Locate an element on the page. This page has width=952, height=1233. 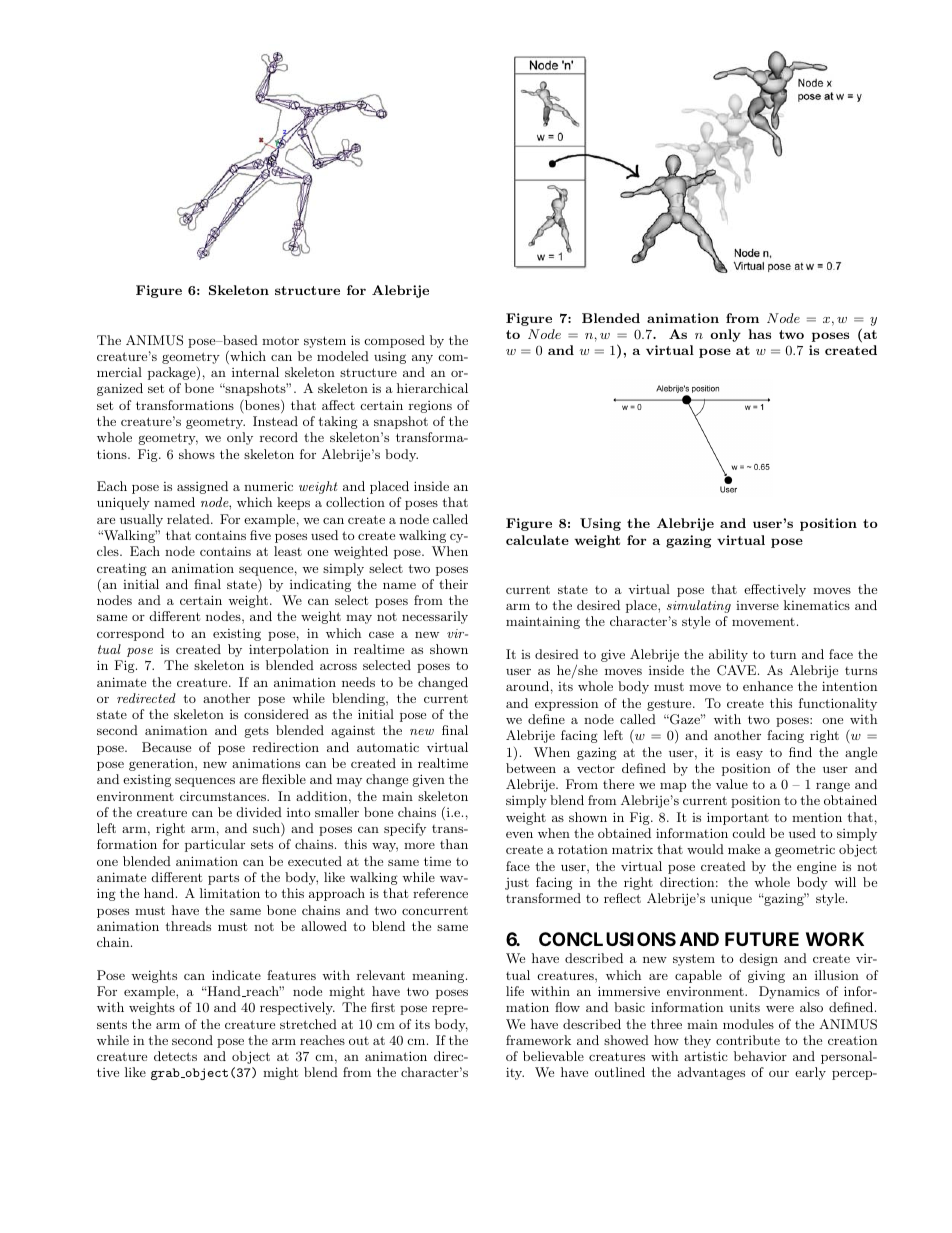
any is located at coordinates (422, 359).
